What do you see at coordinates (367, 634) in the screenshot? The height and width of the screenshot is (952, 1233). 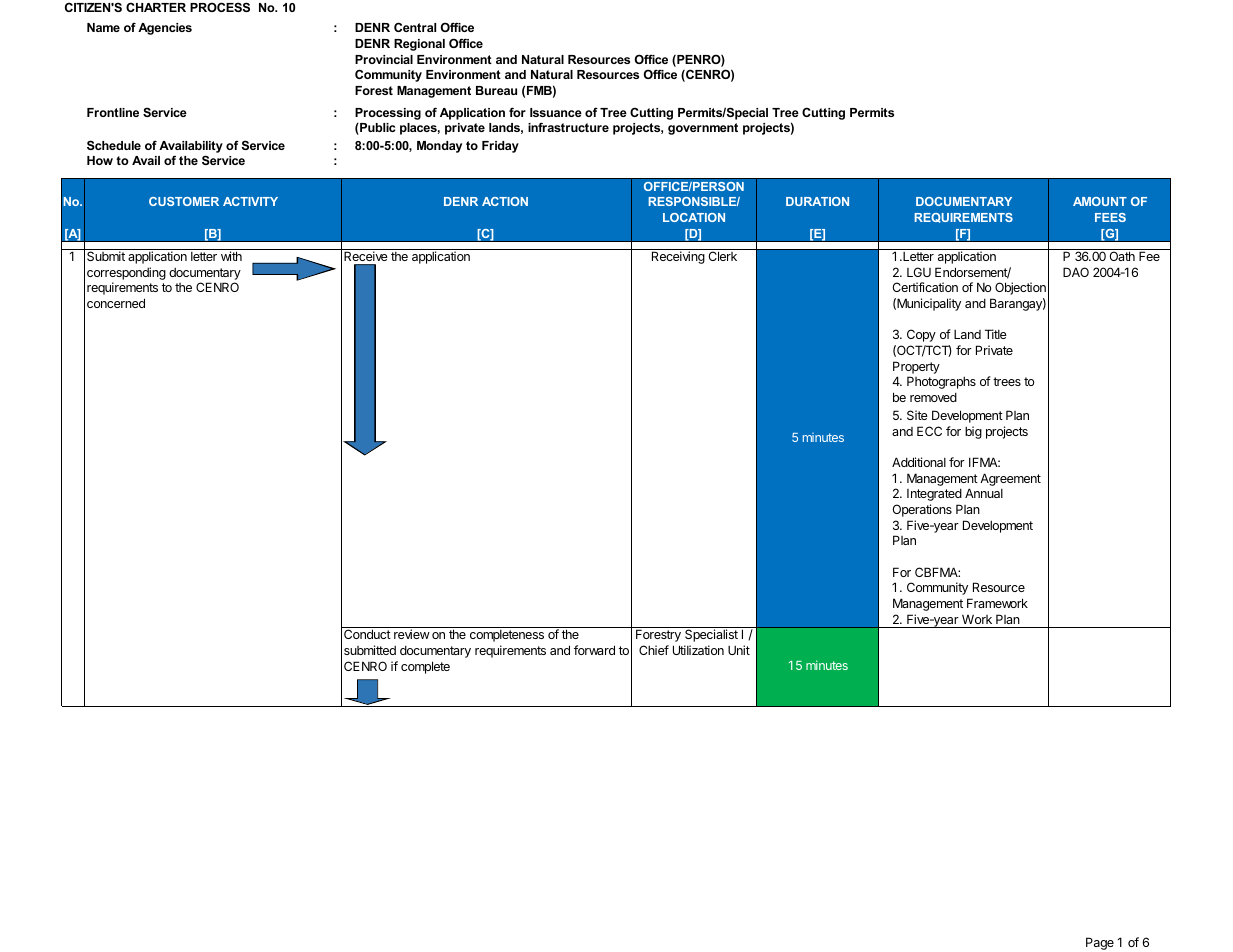 I see `Conduct` at bounding box center [367, 634].
